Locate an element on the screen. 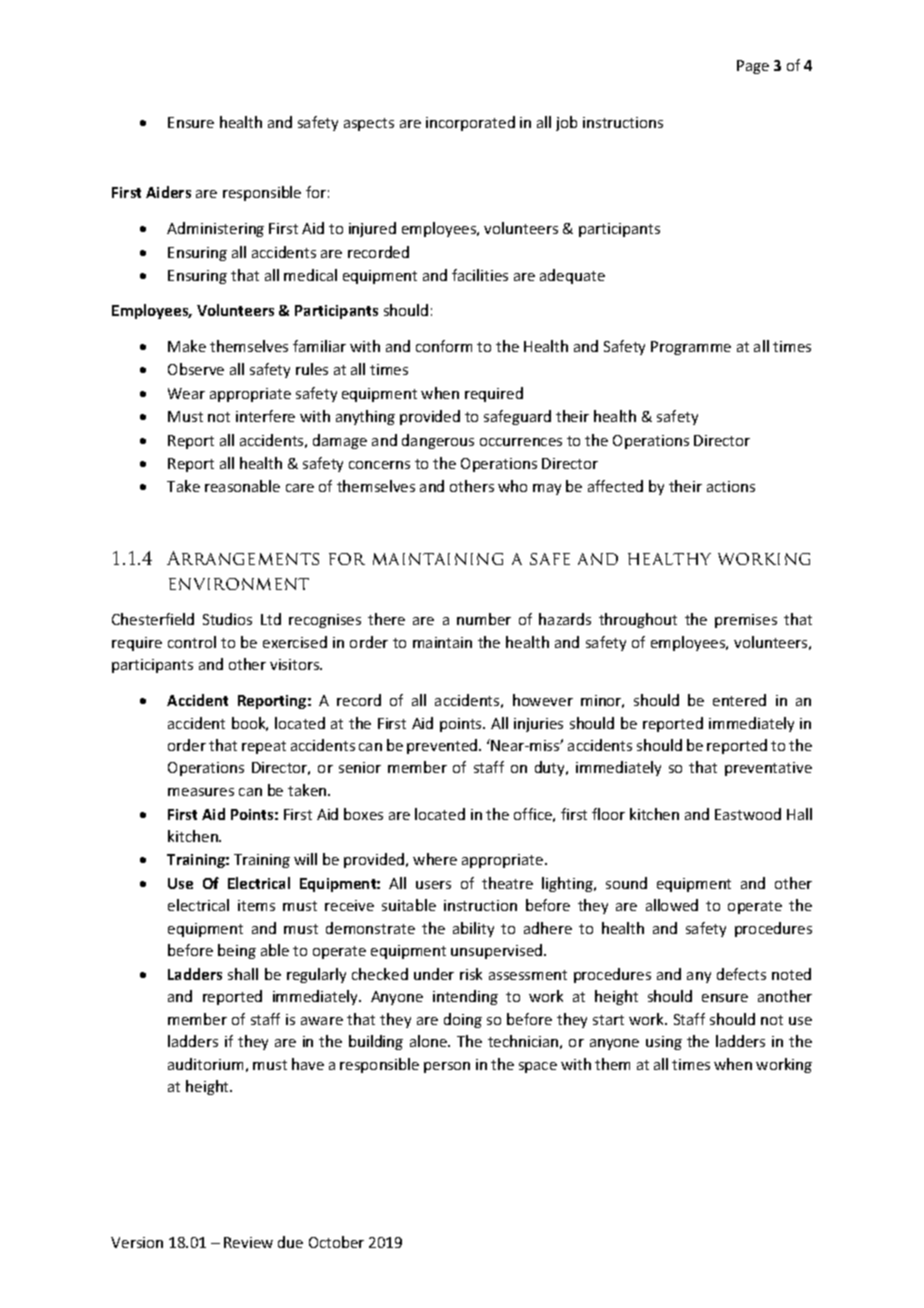 Image resolution: width=924 pixels, height=1308 pixels. ability is located at coordinates (473, 929).
